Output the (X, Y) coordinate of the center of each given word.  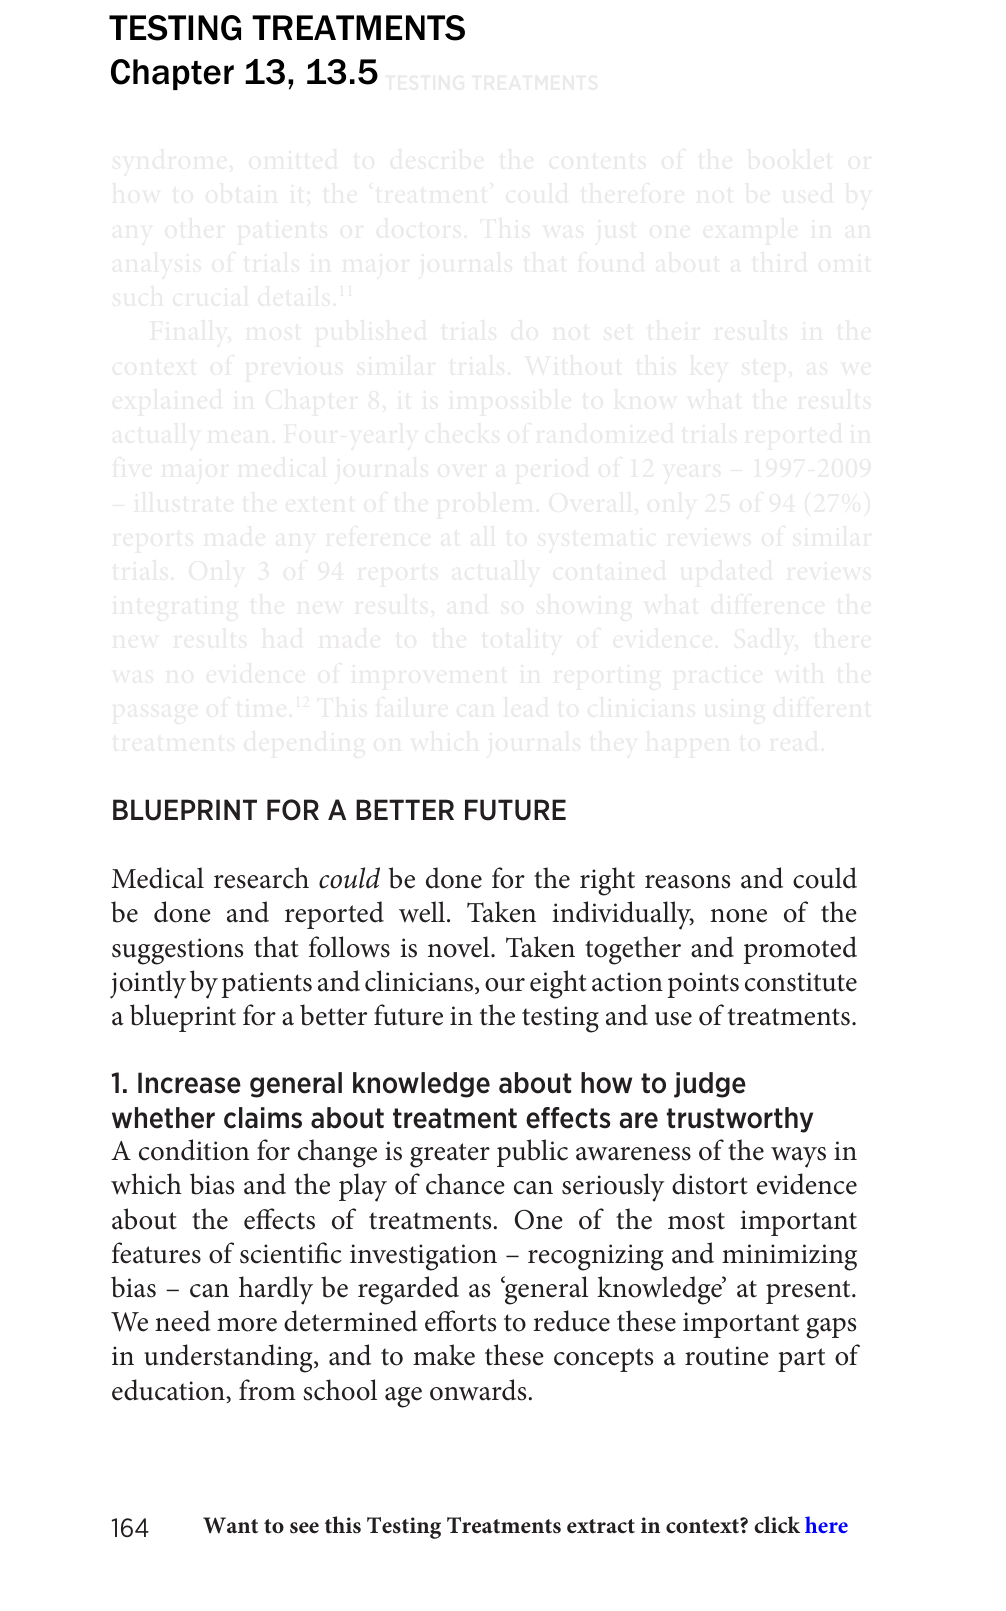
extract (601, 1526)
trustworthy (740, 1120)
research (261, 878)
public (532, 1153)
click (777, 1525)
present (809, 1292)
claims (263, 1118)
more (247, 1325)
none (738, 916)
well (423, 912)
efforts (460, 1321)
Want (230, 1525)
